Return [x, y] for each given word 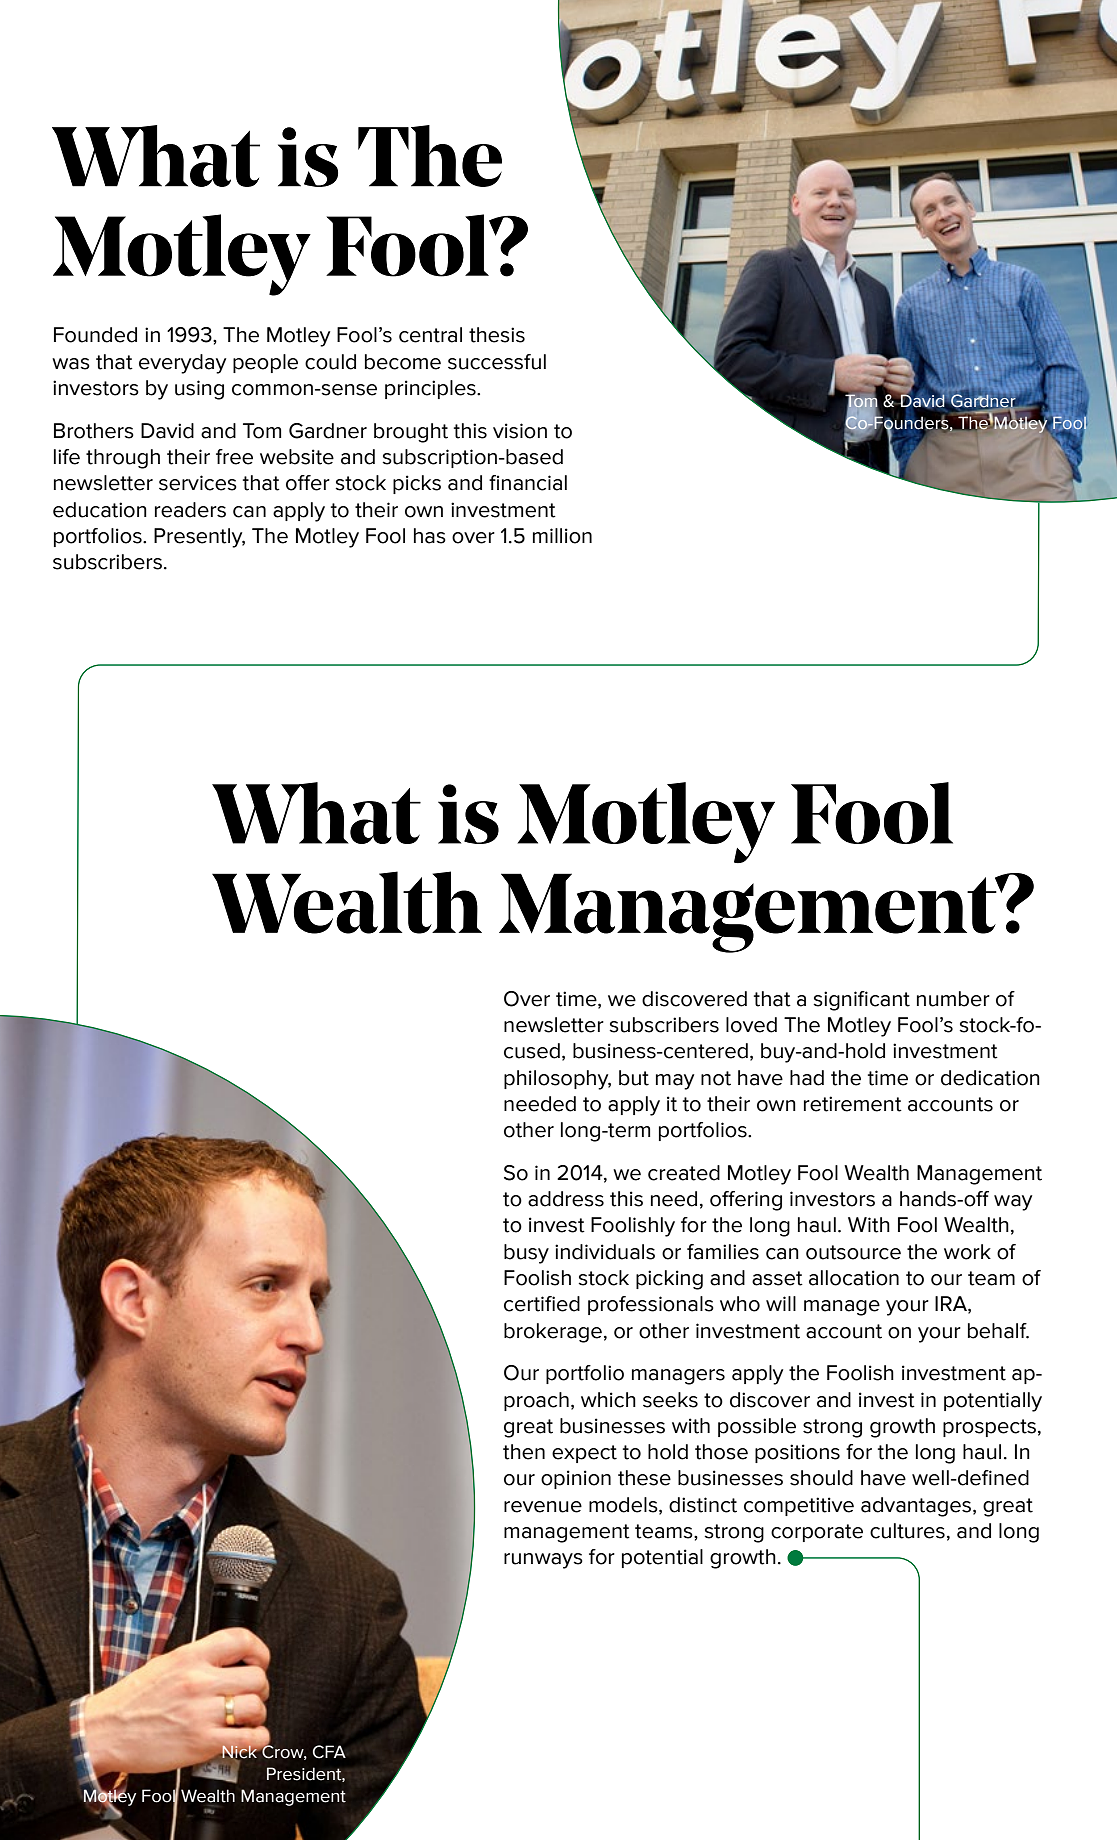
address [566, 1199]
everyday [182, 364]
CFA [329, 1752]
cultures [907, 1531]
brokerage [553, 1333]
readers [190, 510]
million [562, 536]
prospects [989, 1428]
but [634, 1078]
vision [520, 431]
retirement [853, 1104]
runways [543, 1561]
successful [497, 362]
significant [861, 1001]
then [524, 1452]
